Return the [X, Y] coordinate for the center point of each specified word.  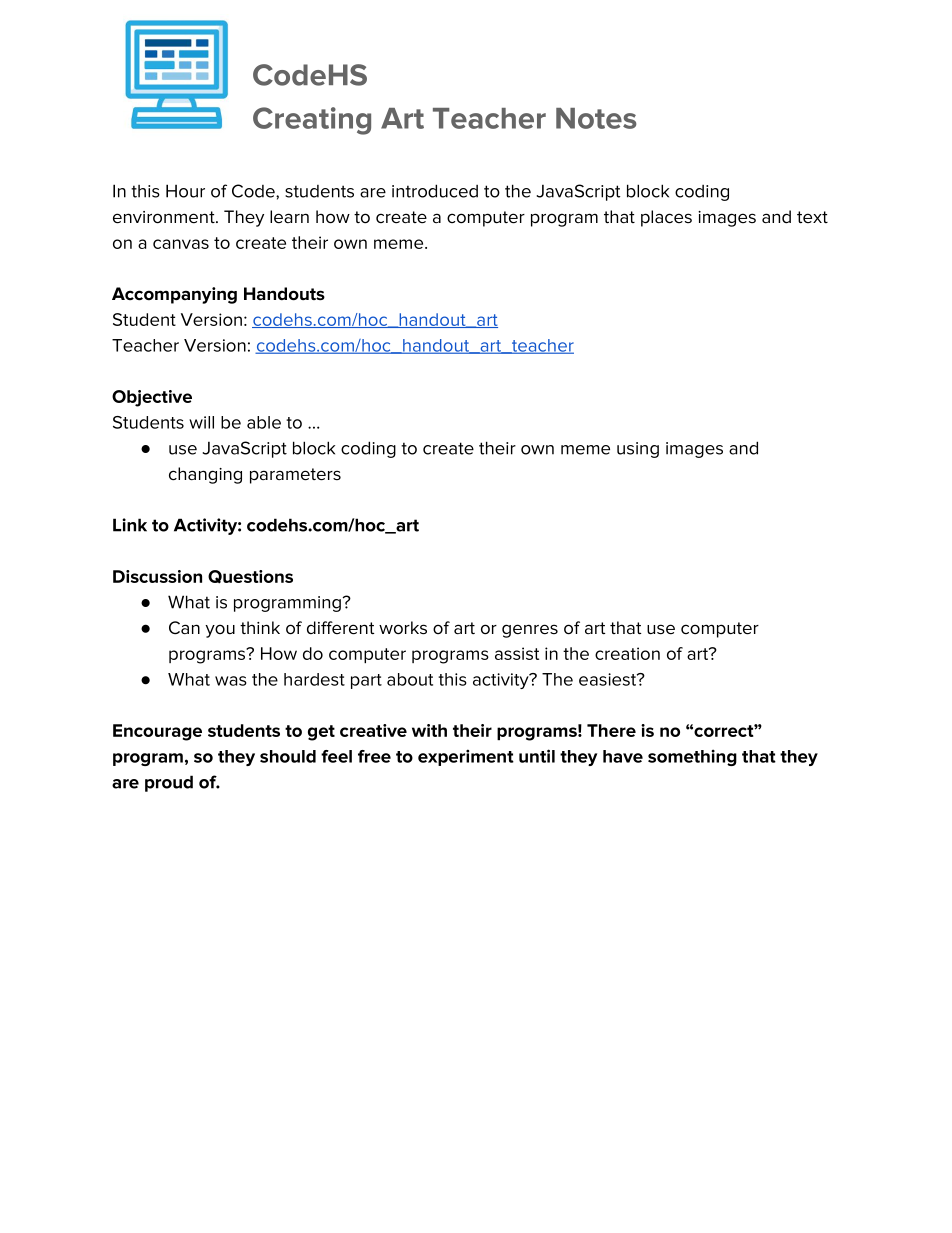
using [638, 450]
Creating [312, 121]
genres [530, 631]
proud [169, 783]
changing [205, 475]
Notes [596, 118]
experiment [466, 757]
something [692, 757]
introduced [435, 191]
